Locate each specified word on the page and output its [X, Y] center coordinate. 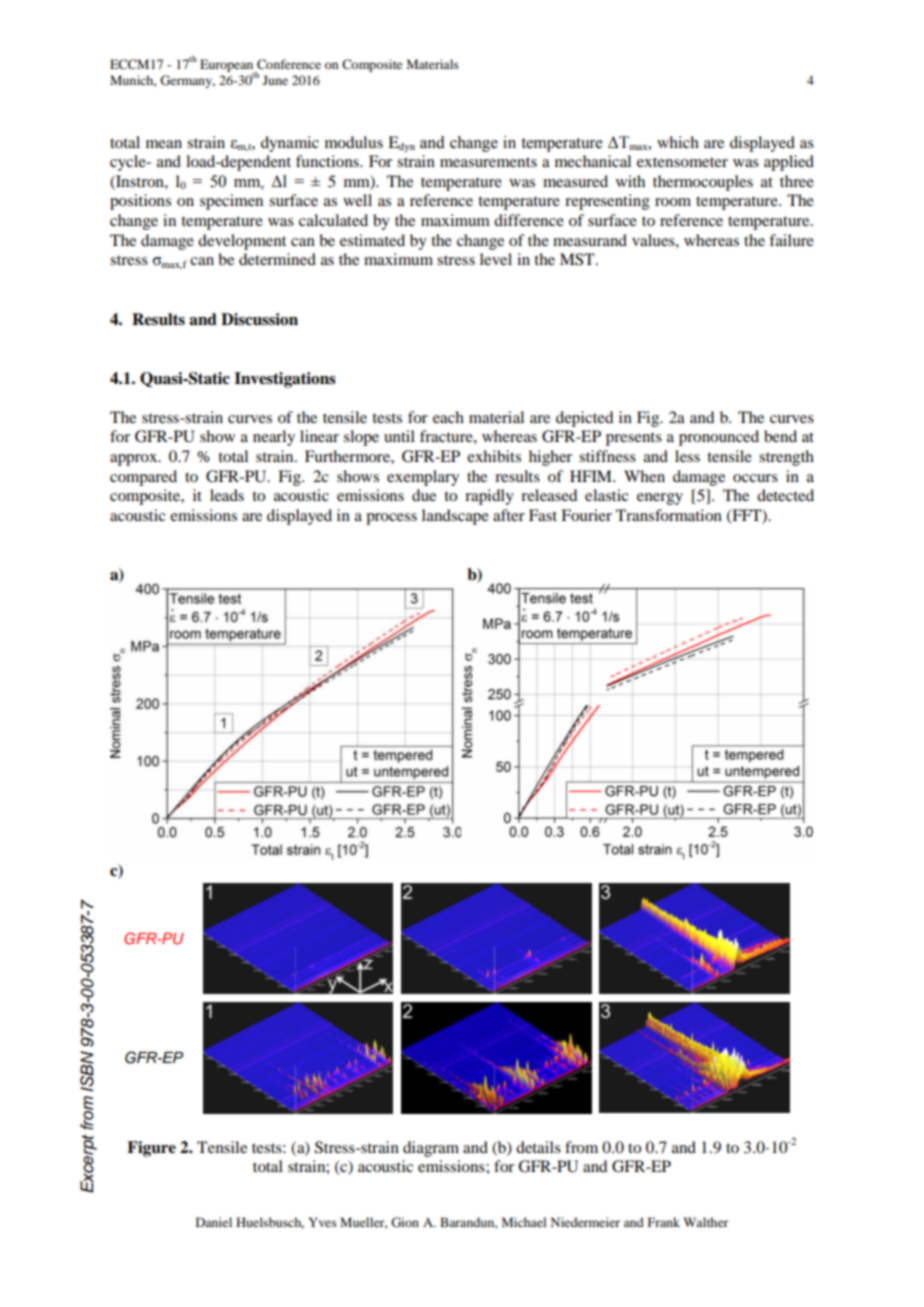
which [678, 142]
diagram [431, 1149]
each [448, 417]
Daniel [214, 1222]
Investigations [285, 380]
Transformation [669, 515]
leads [227, 495]
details [538, 1147]
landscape [455, 517]
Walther [706, 1222]
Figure [151, 1149]
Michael [524, 1222]
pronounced [719, 438]
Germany [187, 81]
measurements [488, 162]
